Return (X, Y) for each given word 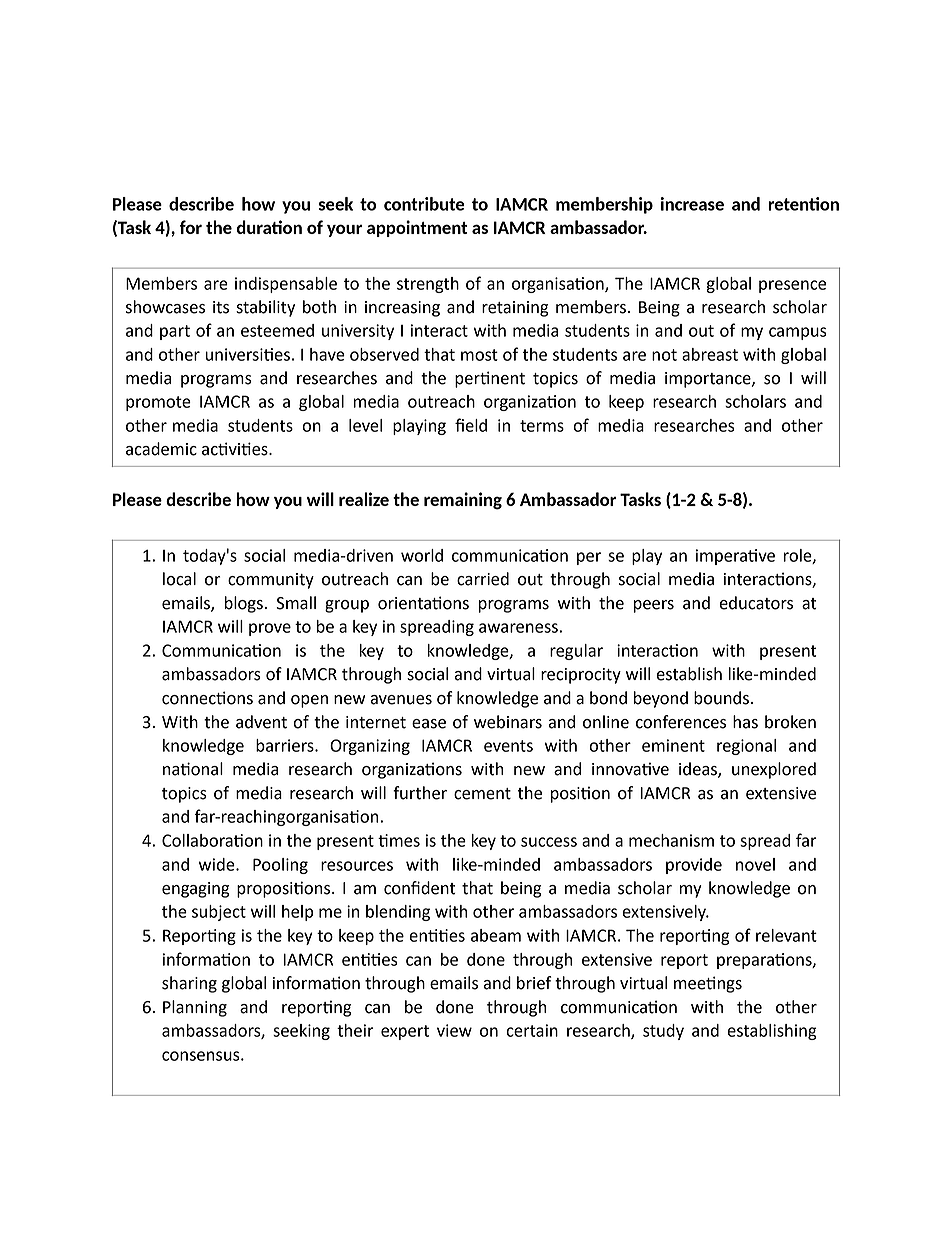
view (454, 1030)
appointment (417, 228)
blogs (244, 604)
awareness (518, 628)
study (663, 1032)
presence (792, 286)
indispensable (286, 285)
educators (756, 603)
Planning (195, 1008)
